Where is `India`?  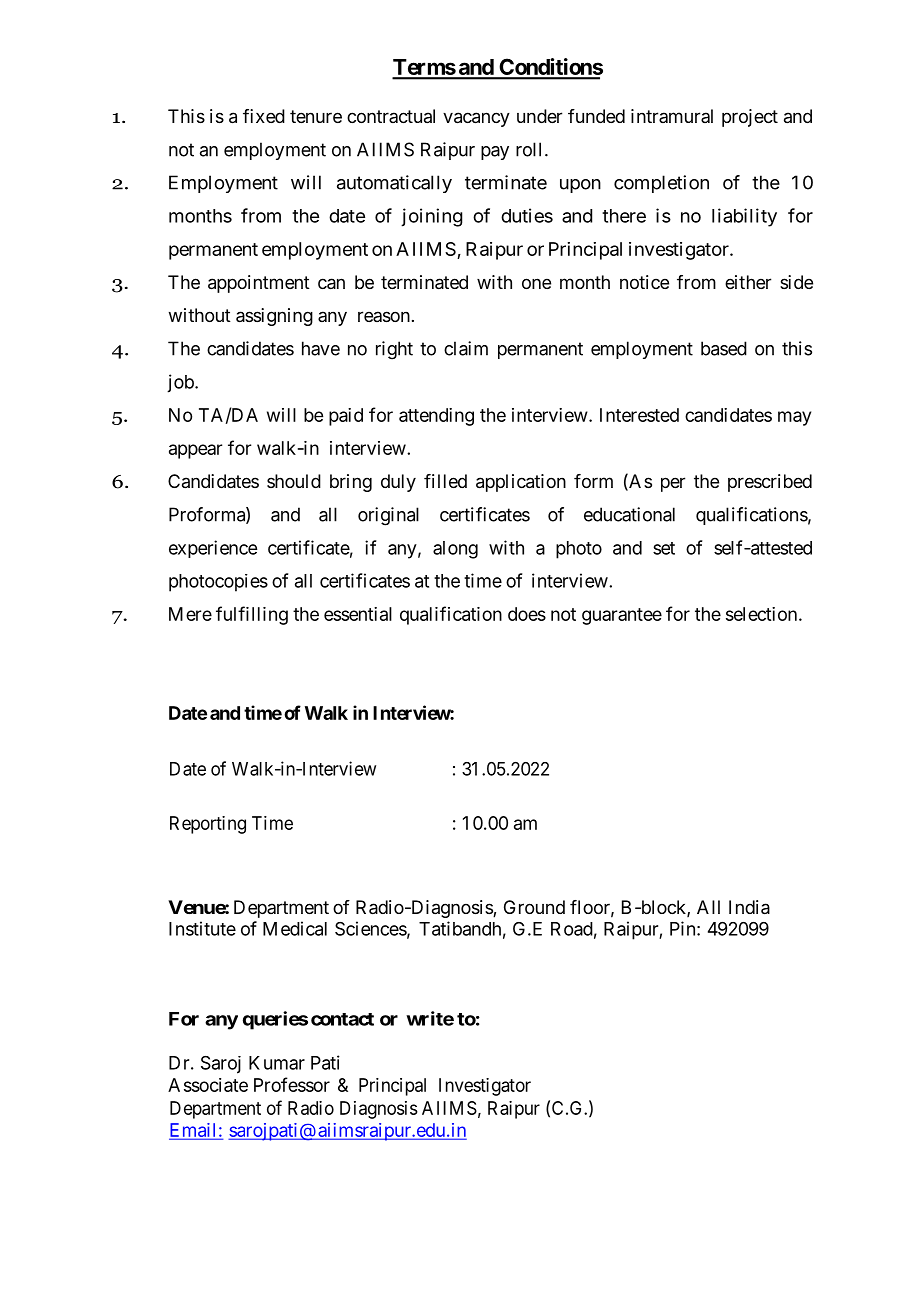
India is located at coordinates (749, 907).
